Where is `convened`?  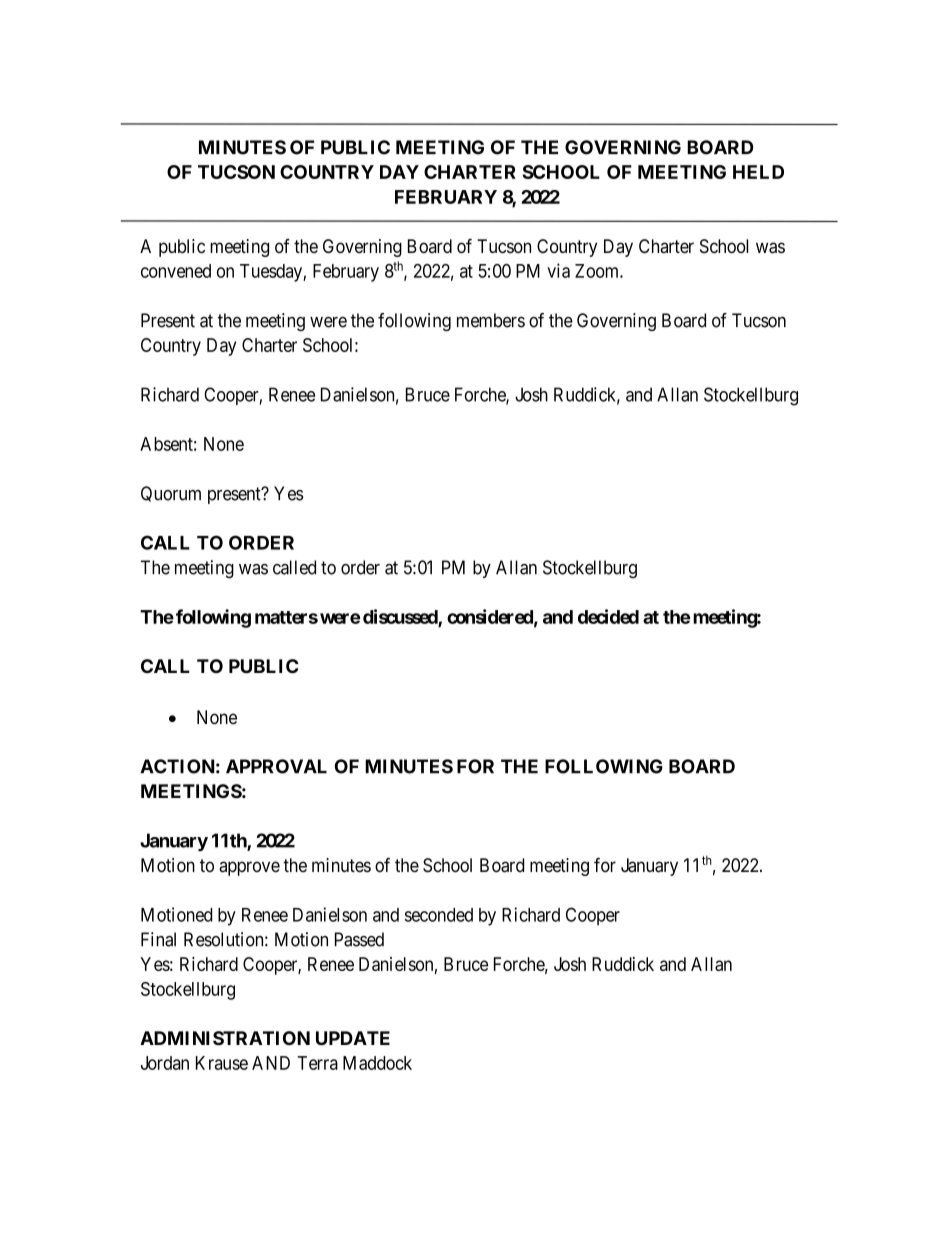
convened is located at coordinates (176, 271).
